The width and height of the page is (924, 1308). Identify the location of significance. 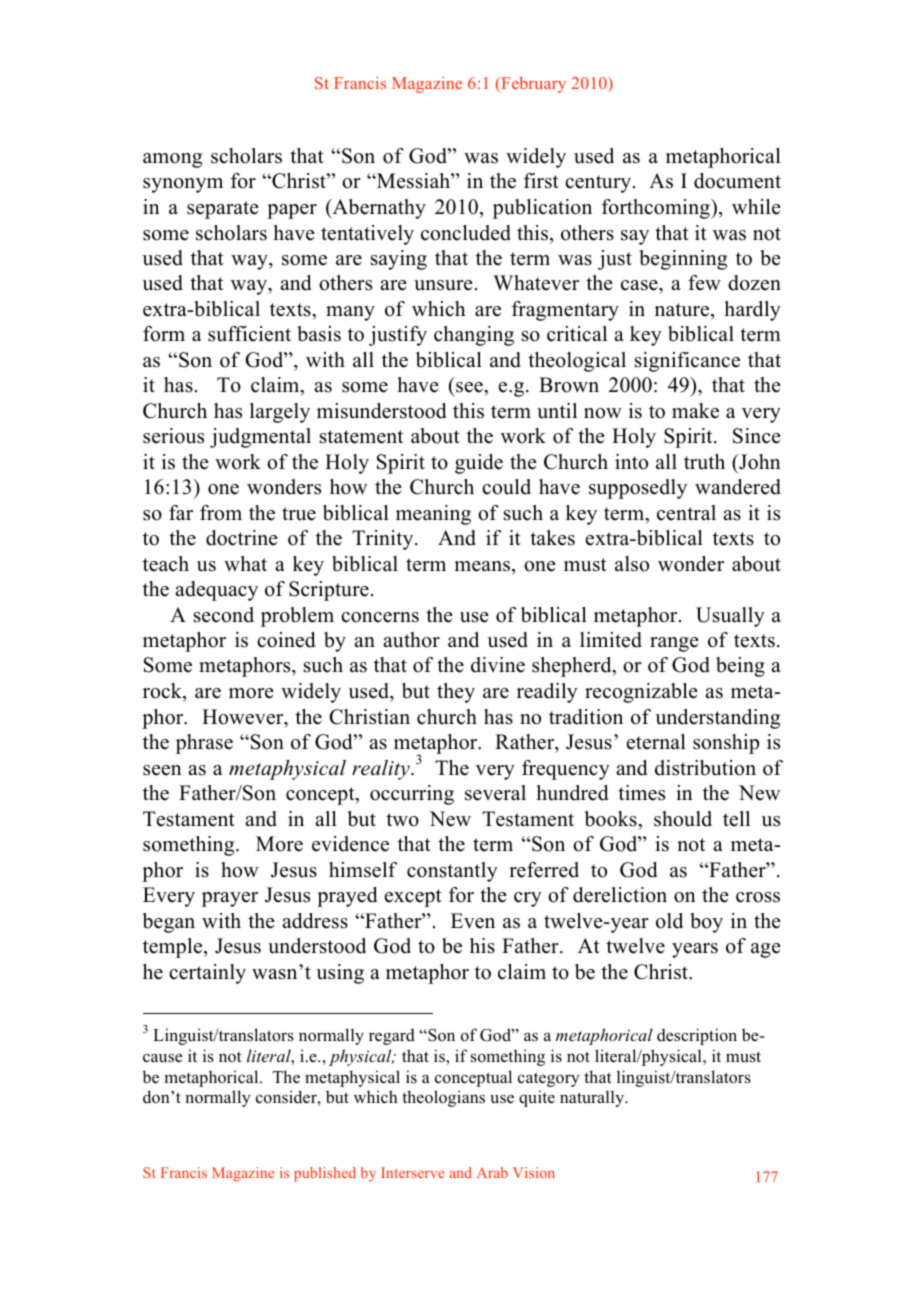
(687, 362).
